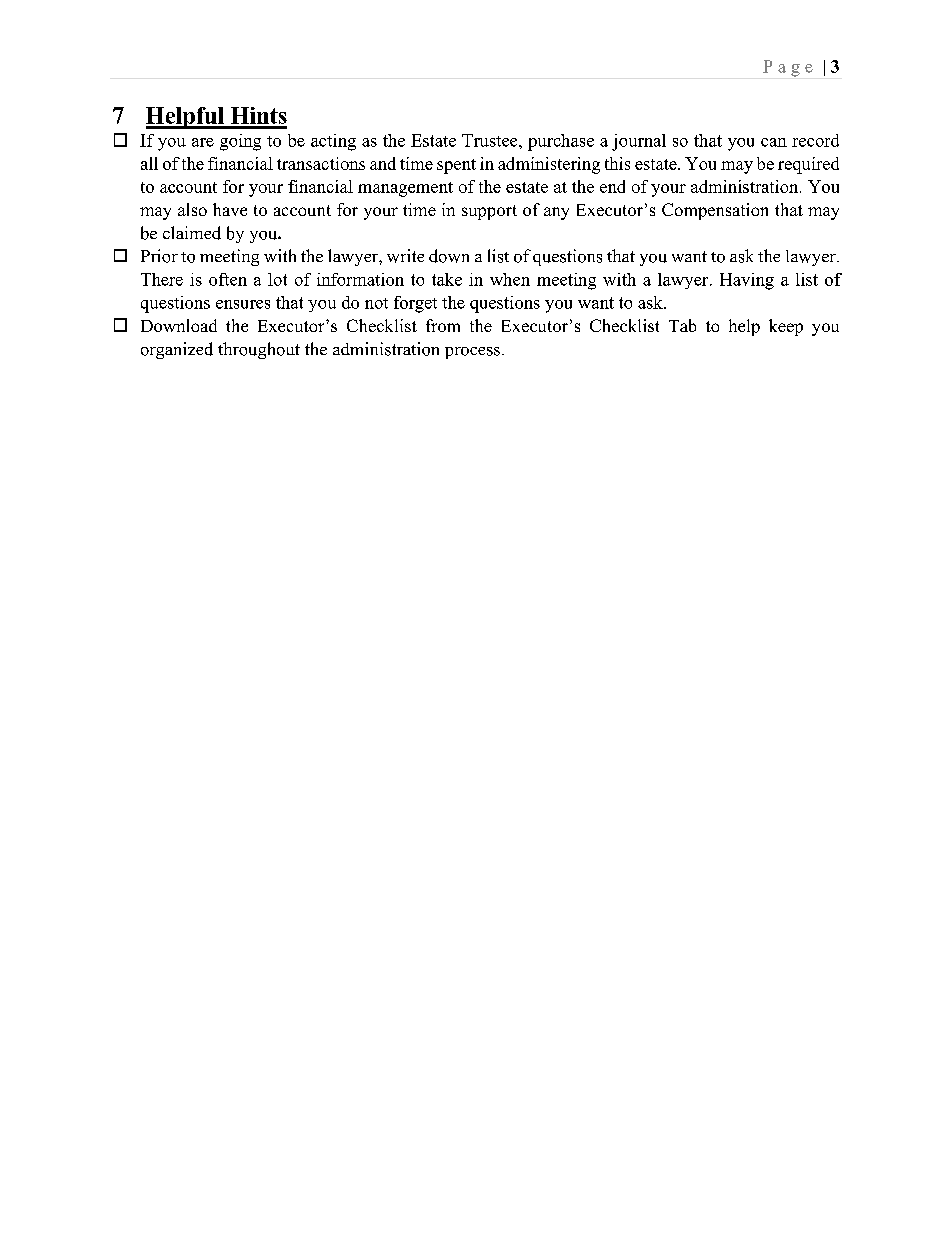  What do you see at coordinates (405, 256) in the screenshot?
I see `write` at bounding box center [405, 256].
